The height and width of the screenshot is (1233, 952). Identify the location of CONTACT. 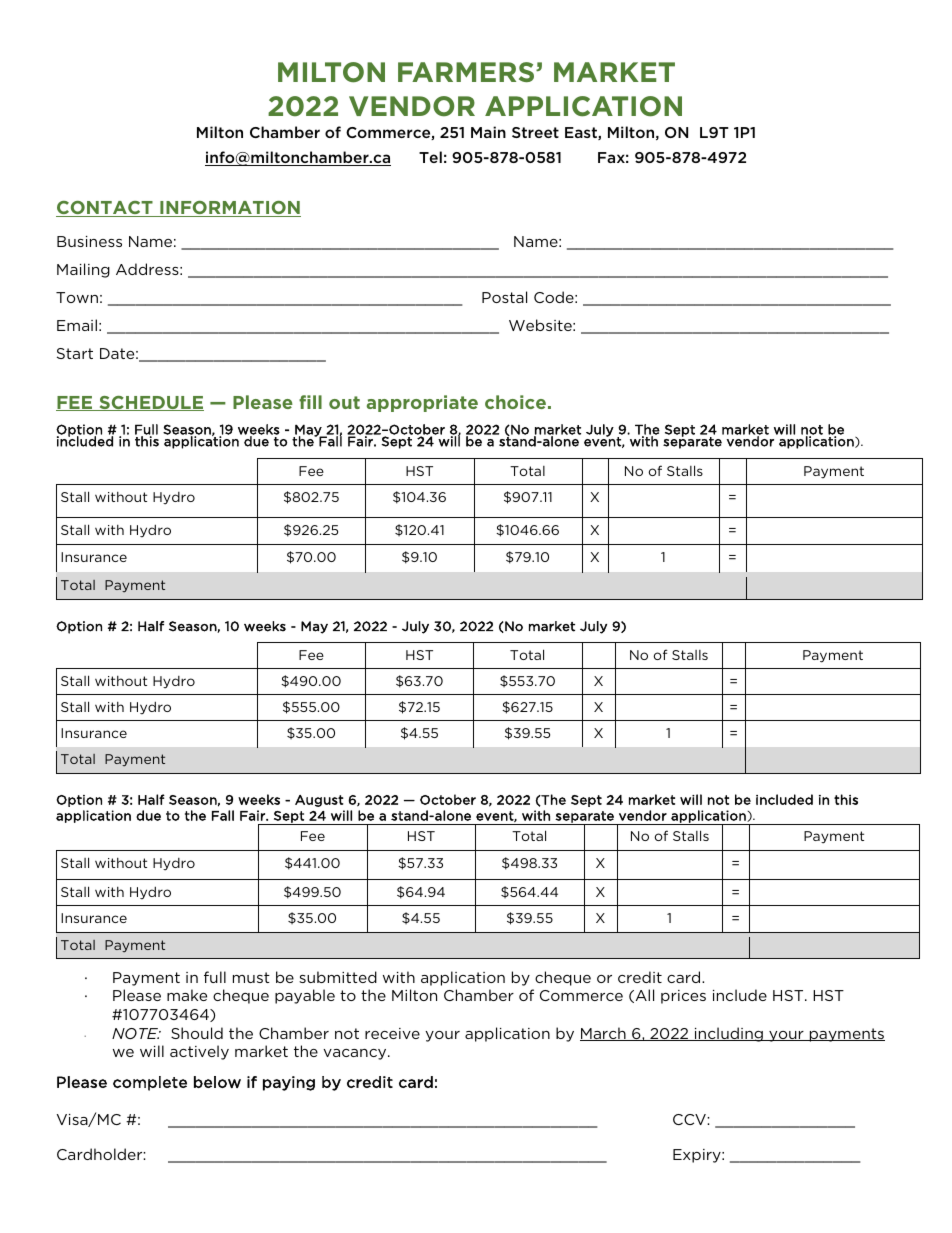
(105, 209).
